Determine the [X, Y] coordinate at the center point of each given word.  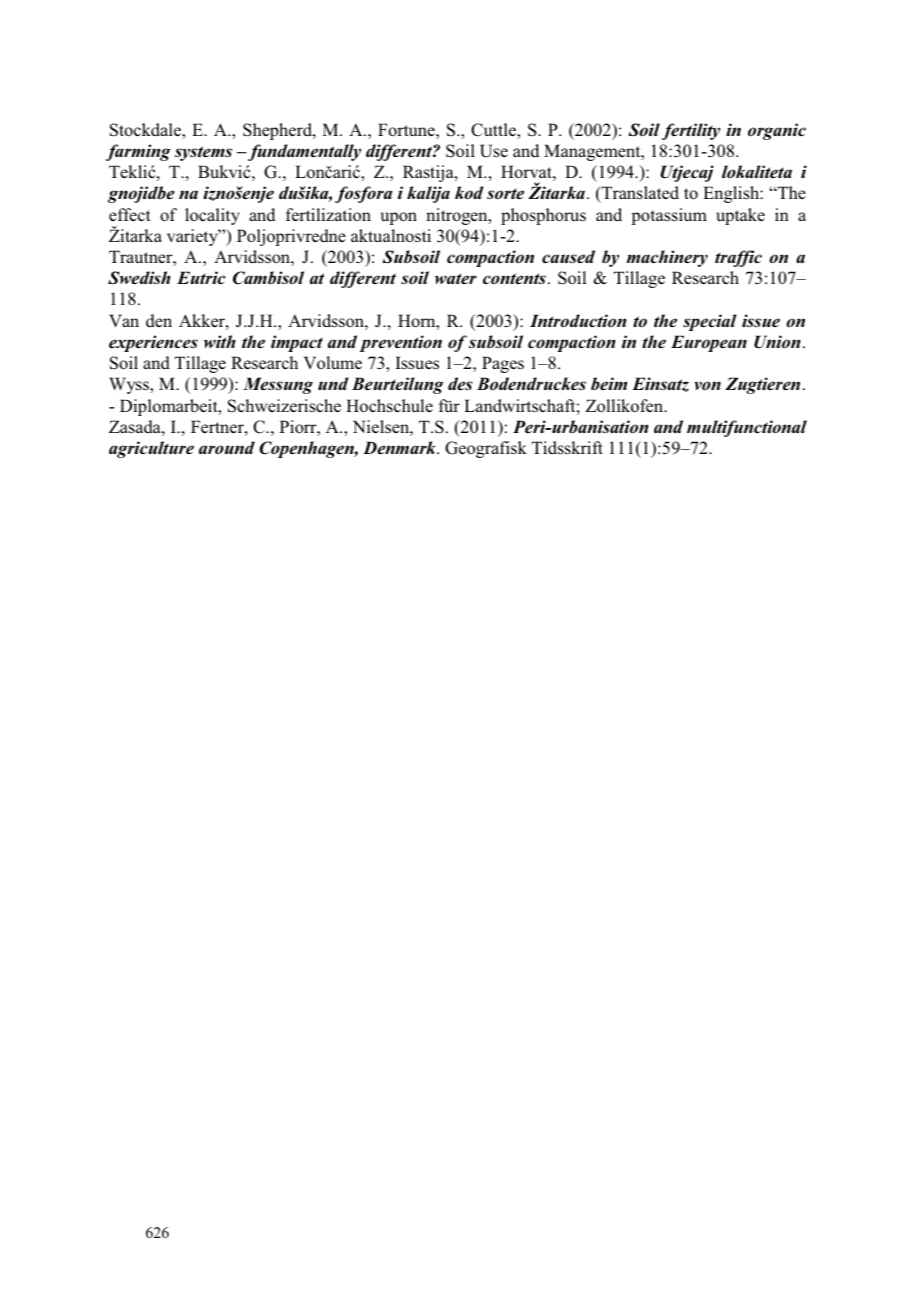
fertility [691, 131]
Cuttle [494, 131]
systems [203, 153]
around [227, 447]
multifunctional [747, 428]
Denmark [400, 447]
